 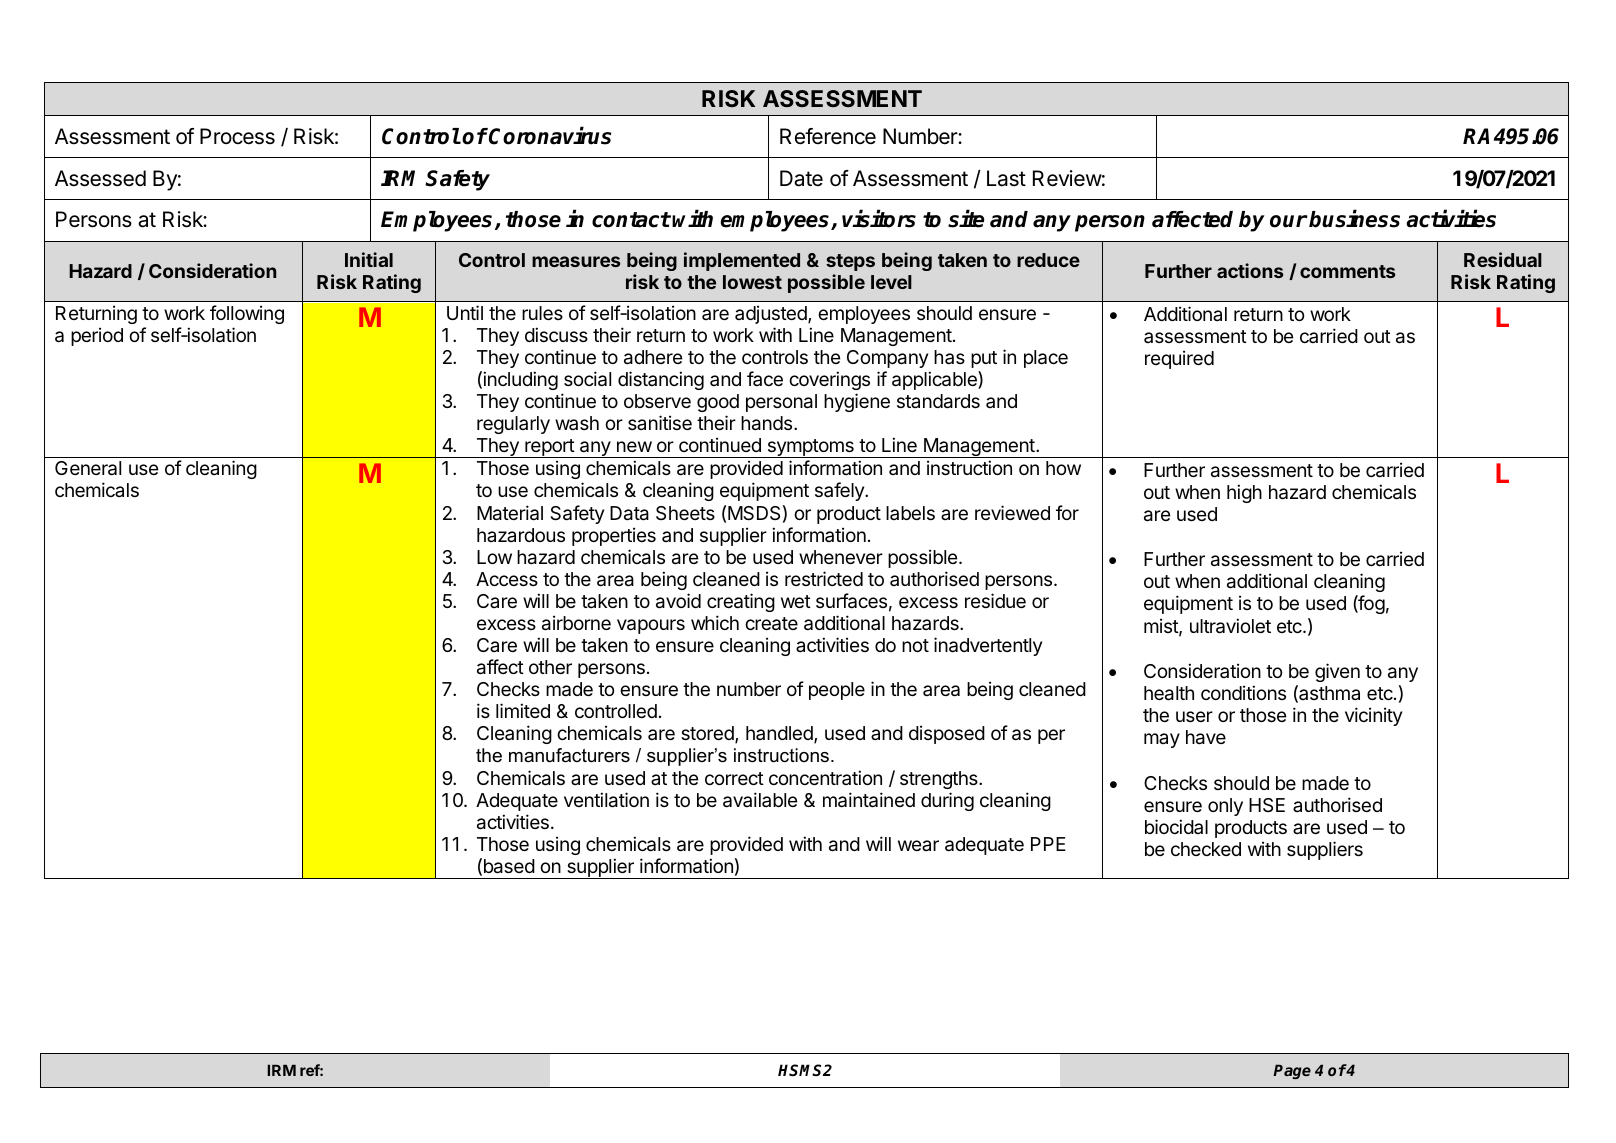 What do you see at coordinates (1292, 1071) in the screenshot?
I see `Page` at bounding box center [1292, 1071].
